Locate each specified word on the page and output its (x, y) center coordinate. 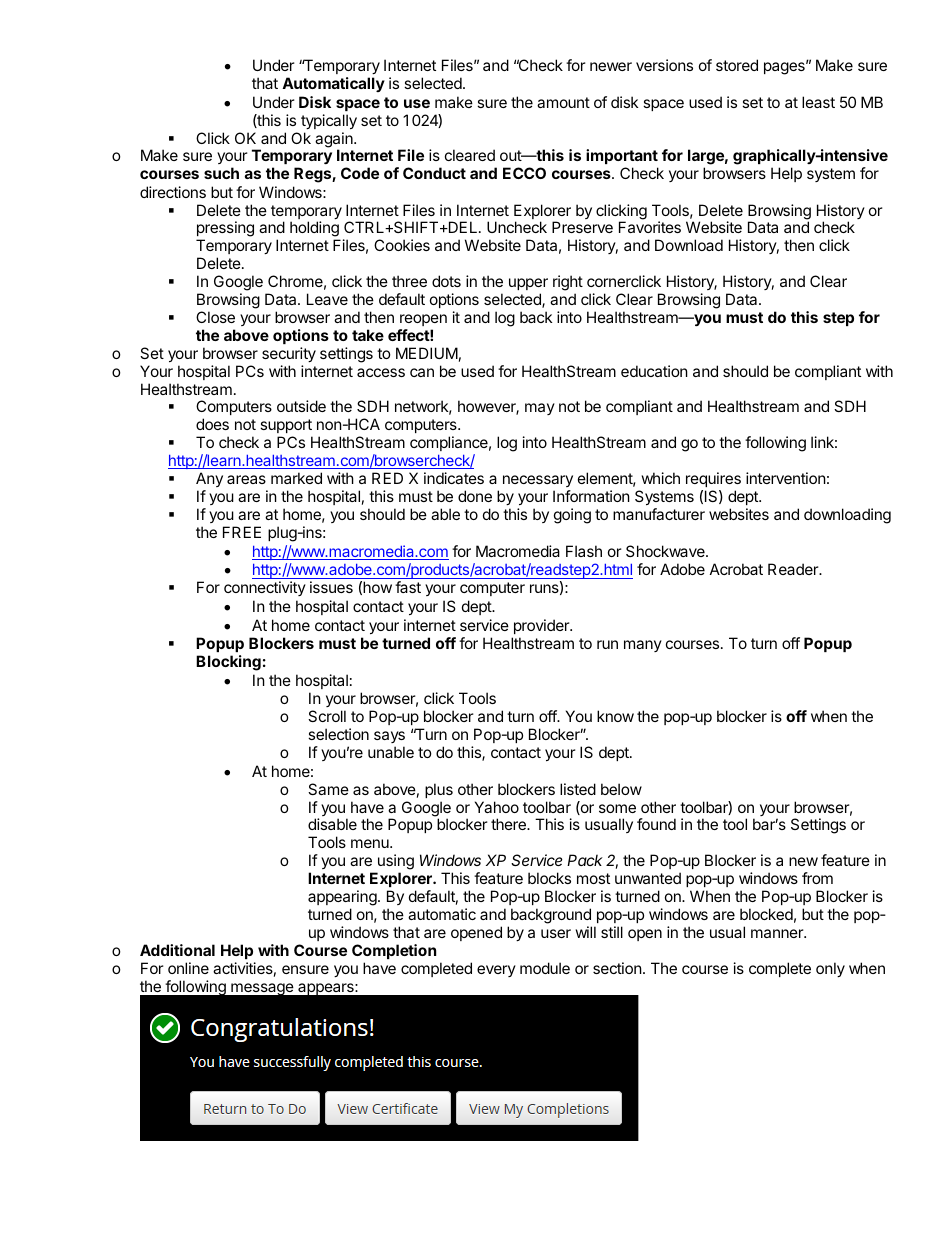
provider (542, 626)
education (654, 371)
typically (329, 121)
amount (563, 102)
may (540, 409)
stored (737, 65)
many (643, 646)
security (289, 354)
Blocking (228, 663)
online (188, 968)
